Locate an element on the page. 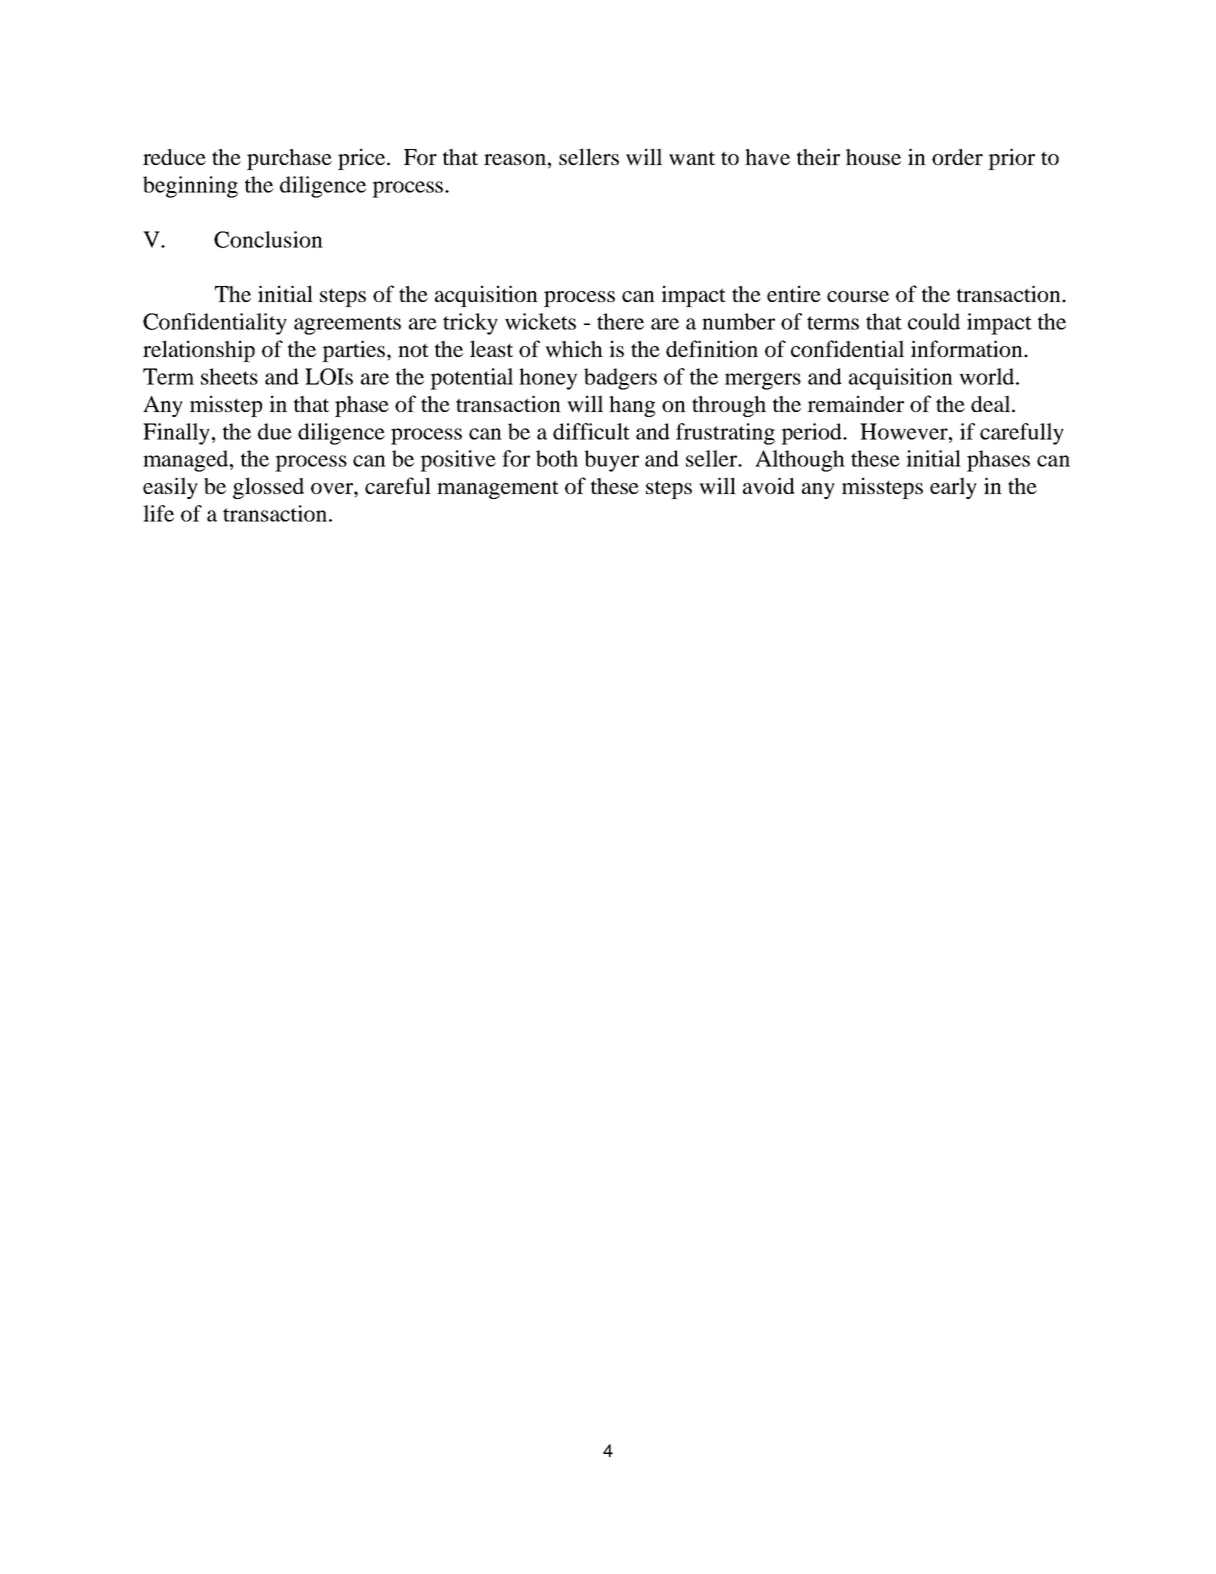 This page has width=1216, height=1574. However is located at coordinates (905, 431).
